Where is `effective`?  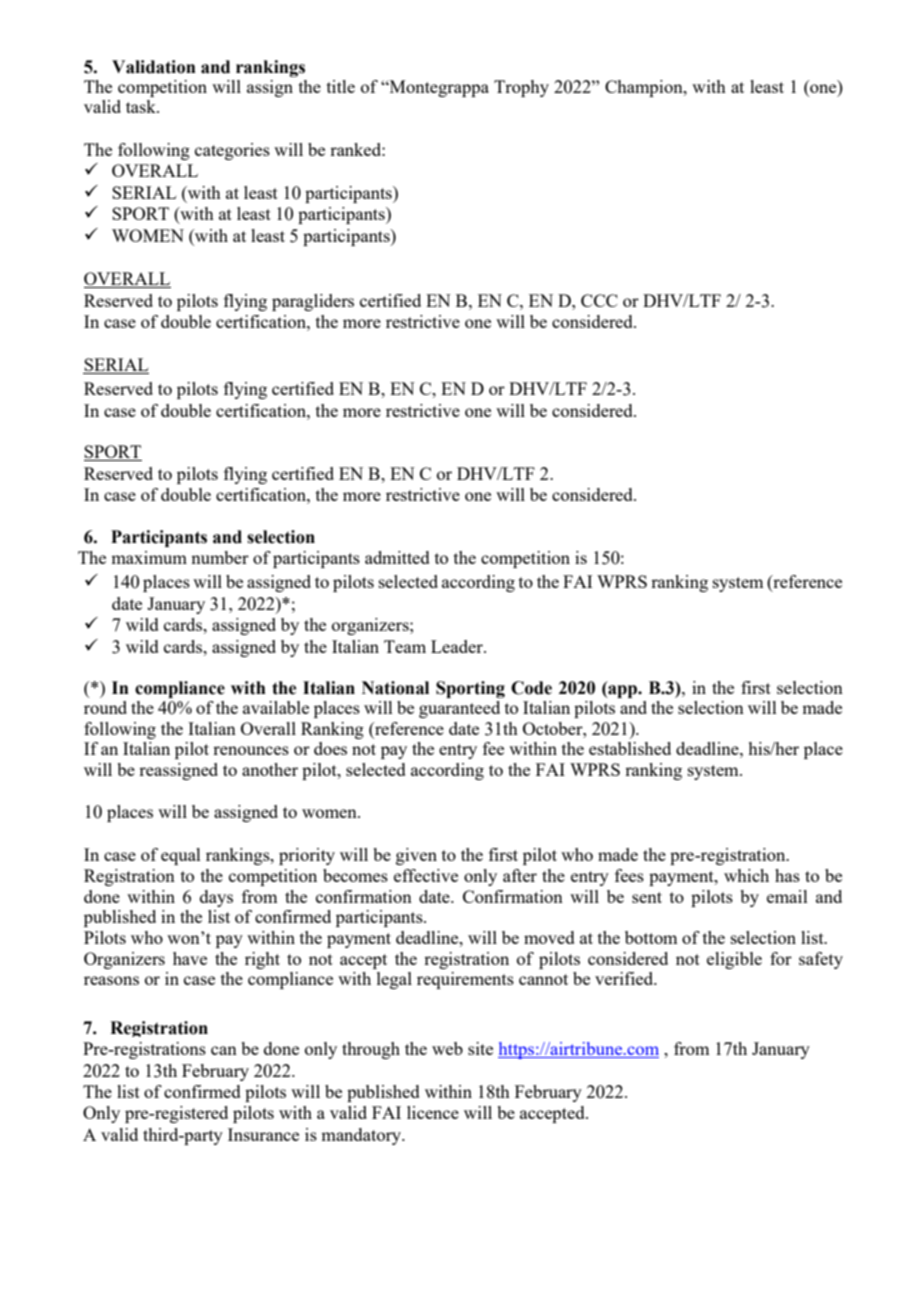
effective is located at coordinates (426, 875).
